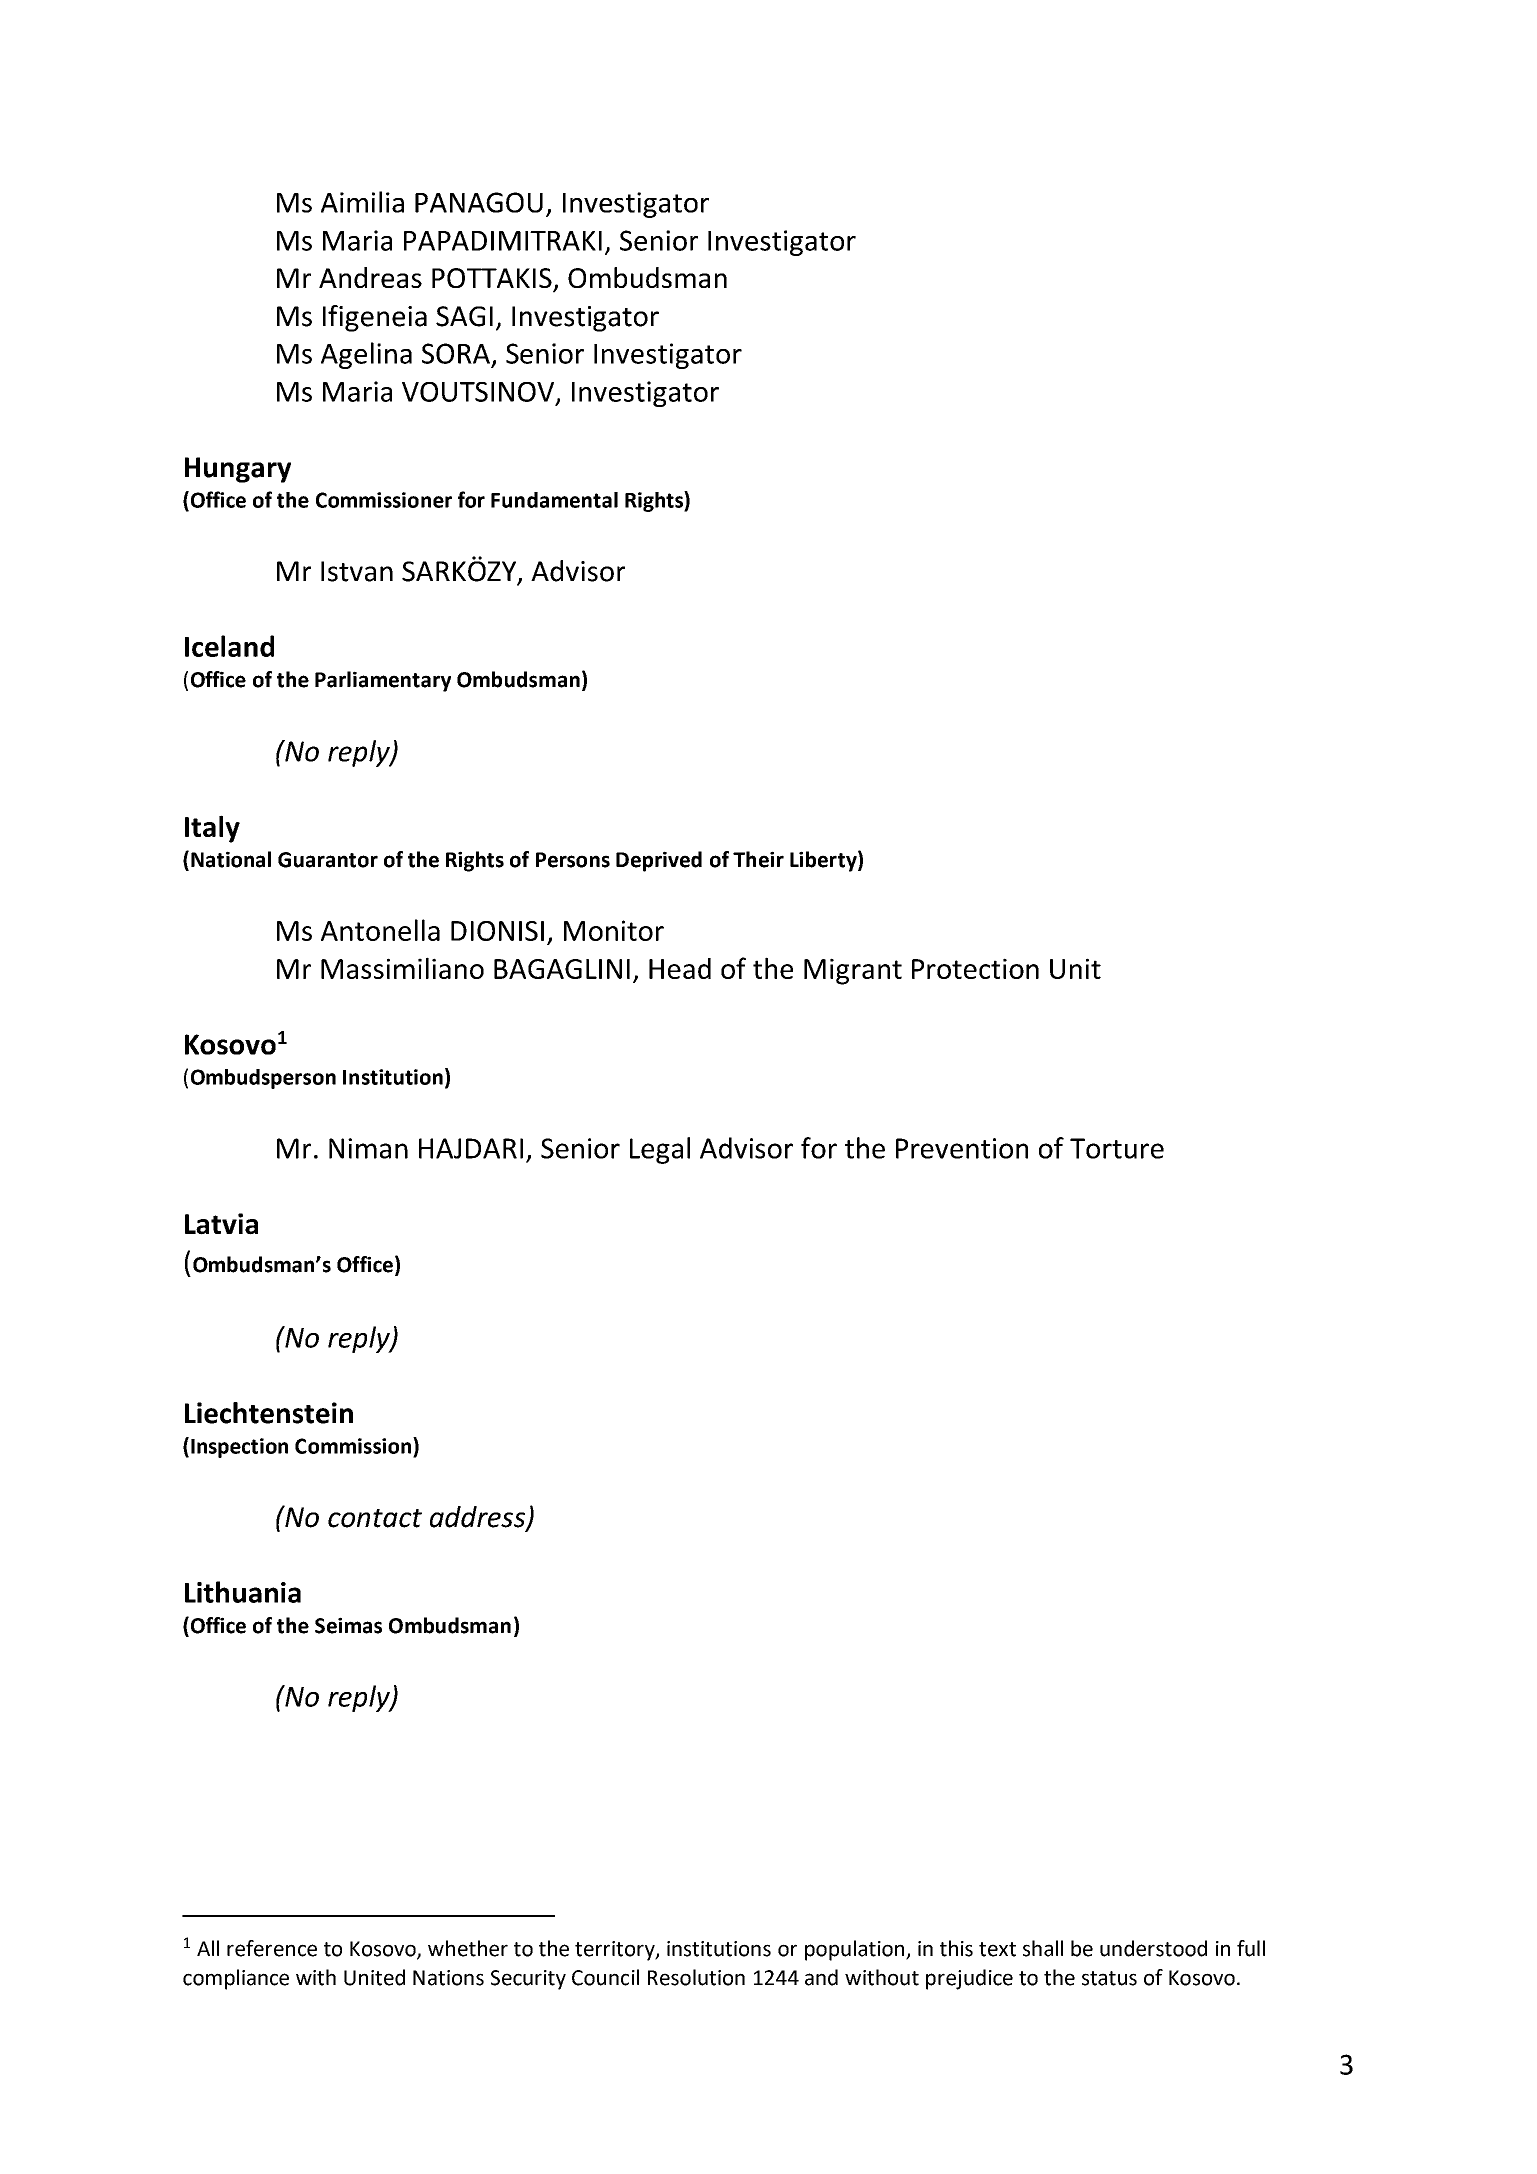  Describe the element at coordinates (328, 860) in the screenshot. I see `Guarantor` at that location.
